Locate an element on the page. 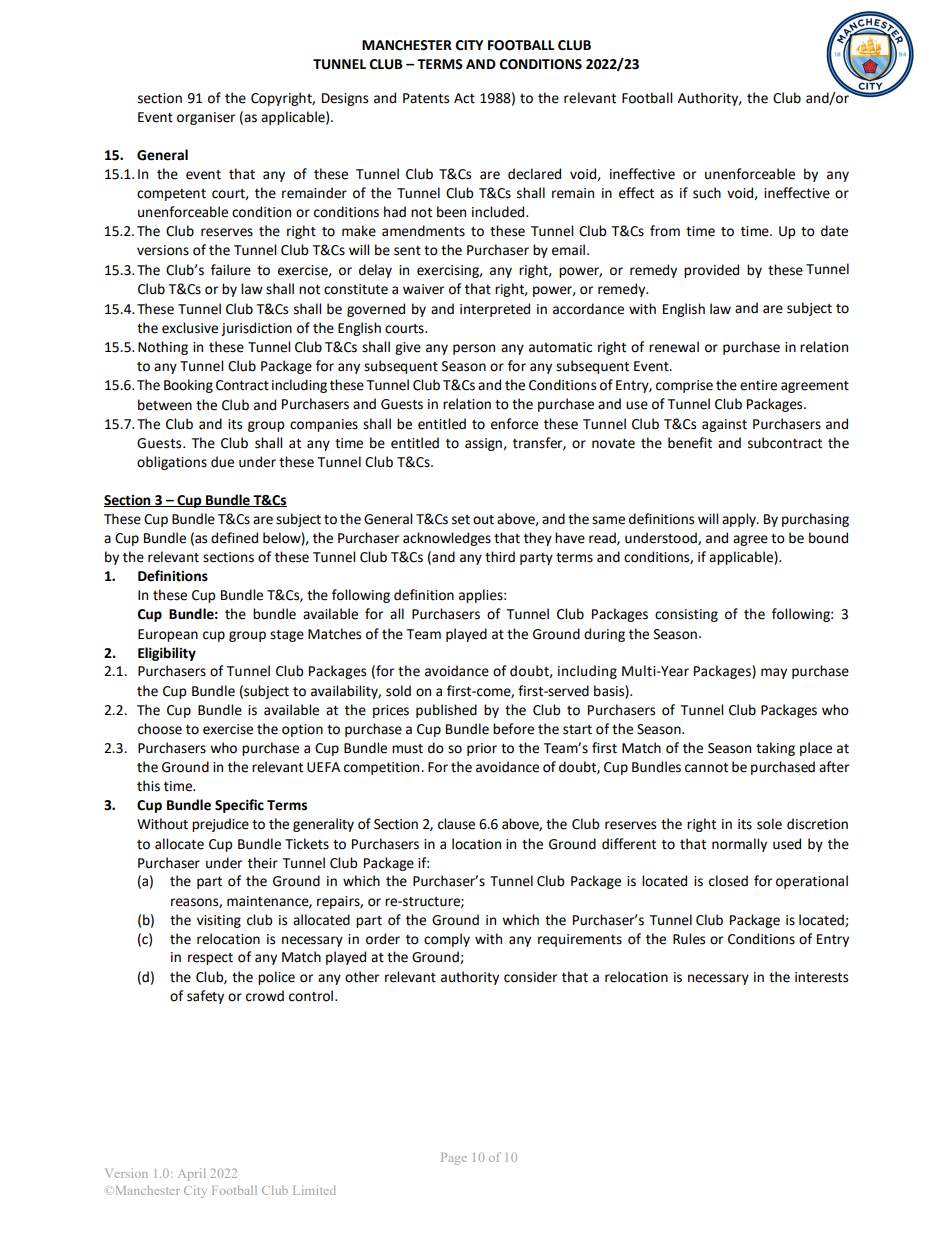 This document has width=952, height=1233. April is located at coordinates (192, 1174).
